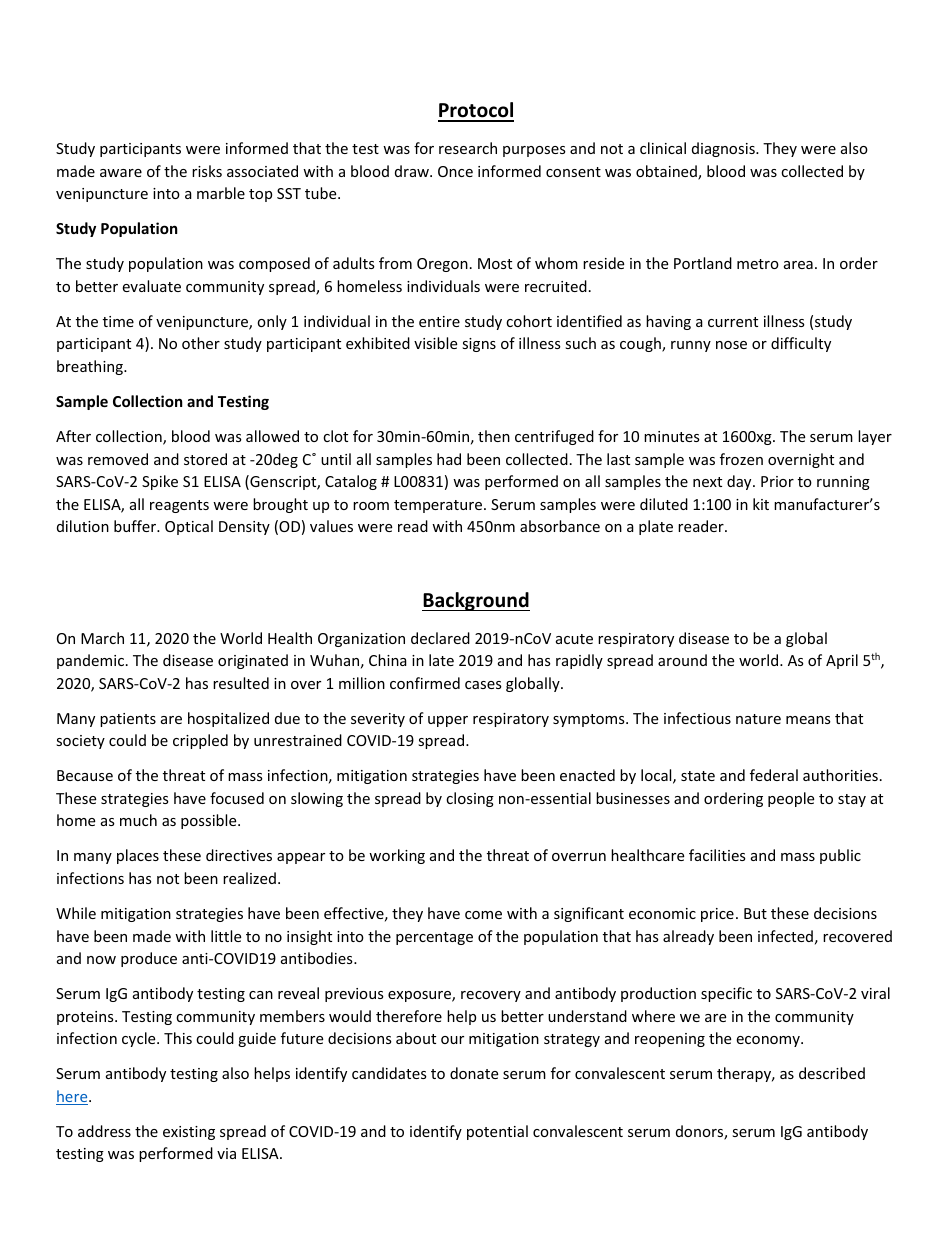 The image size is (952, 1233). Describe the element at coordinates (440, 638) in the screenshot. I see `declared` at that location.
